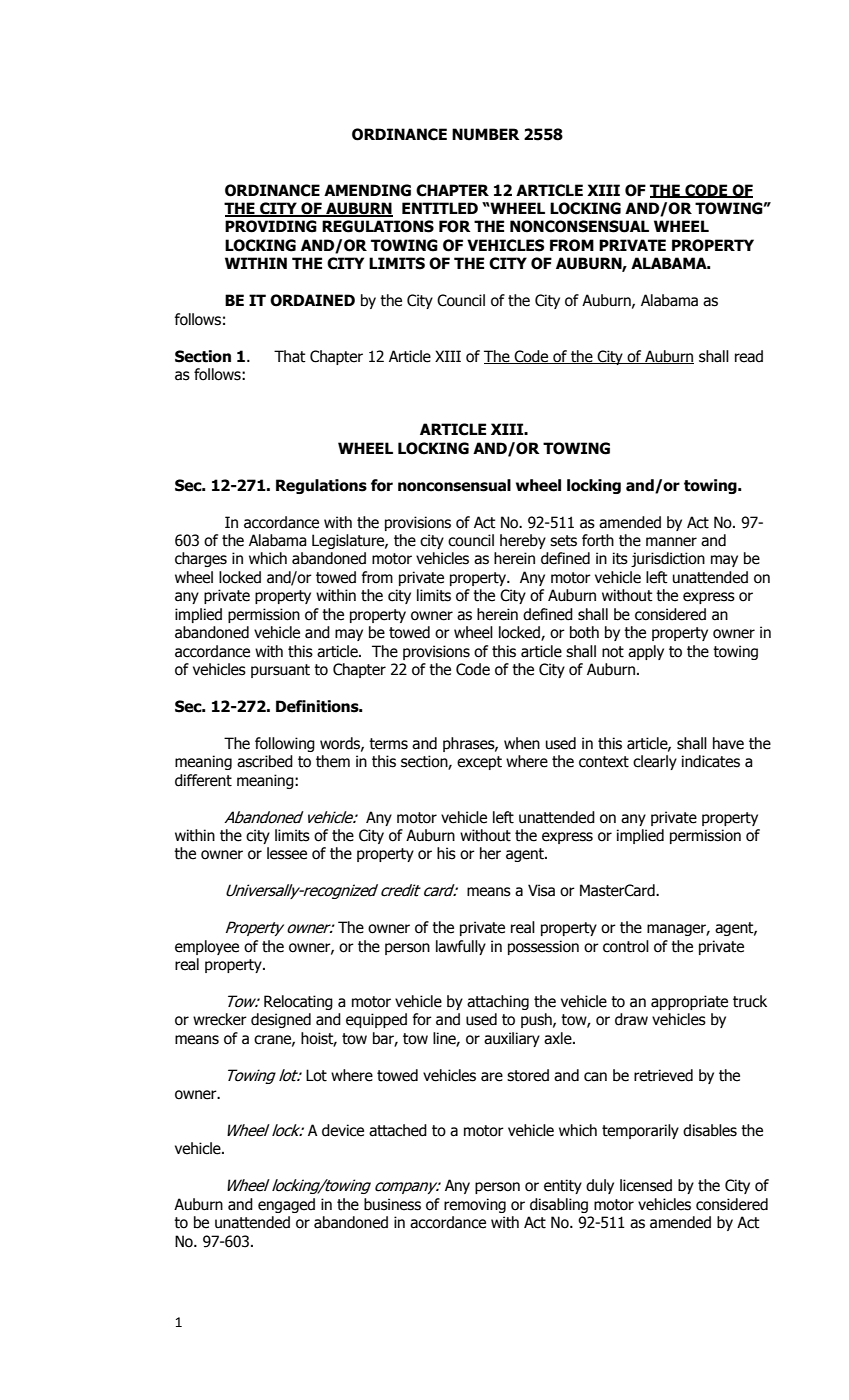 The height and width of the image is (1400, 849). What do you see at coordinates (290, 356) in the image?
I see `That` at bounding box center [290, 356].
